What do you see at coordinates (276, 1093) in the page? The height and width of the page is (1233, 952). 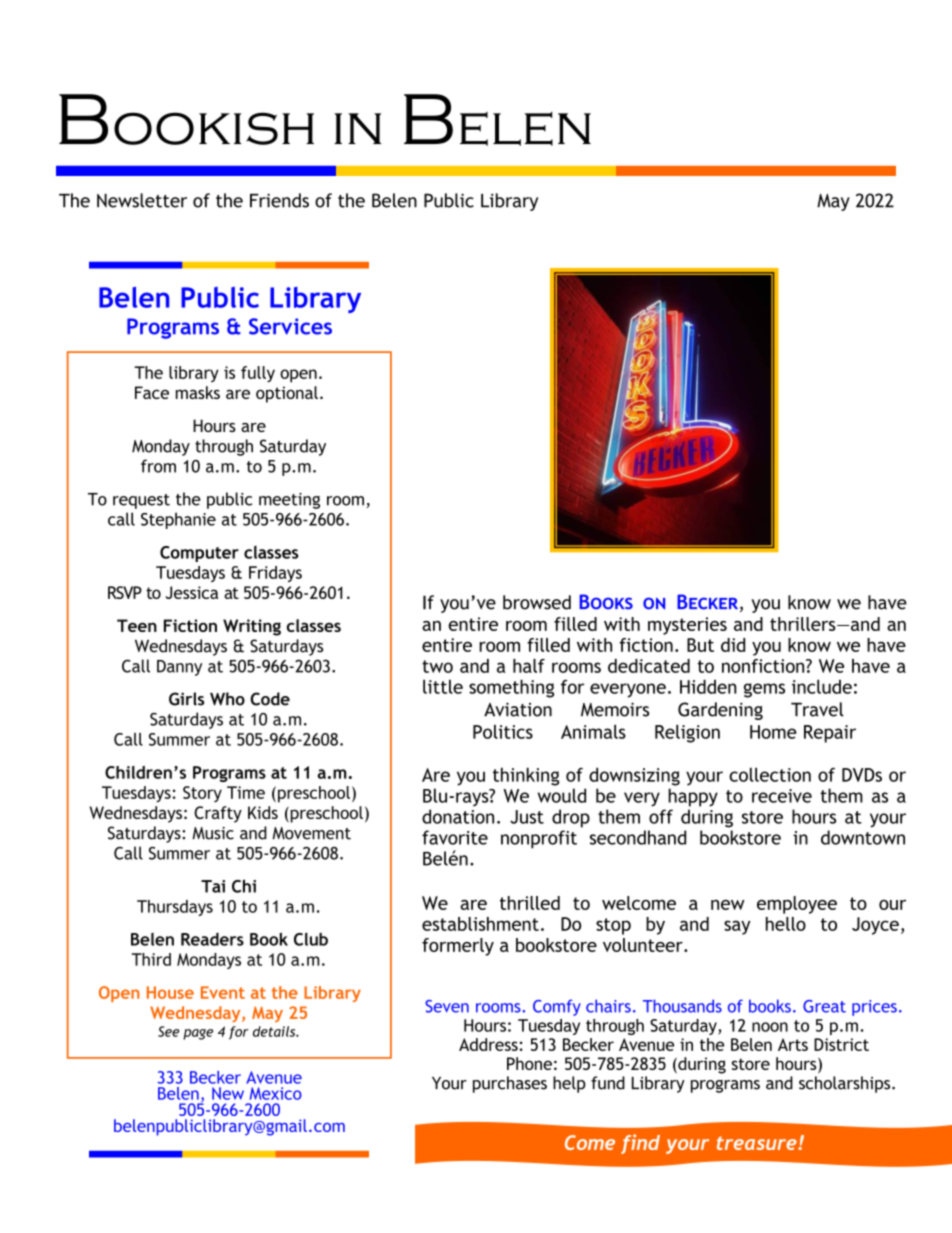 I see `Mexico` at bounding box center [276, 1093].
